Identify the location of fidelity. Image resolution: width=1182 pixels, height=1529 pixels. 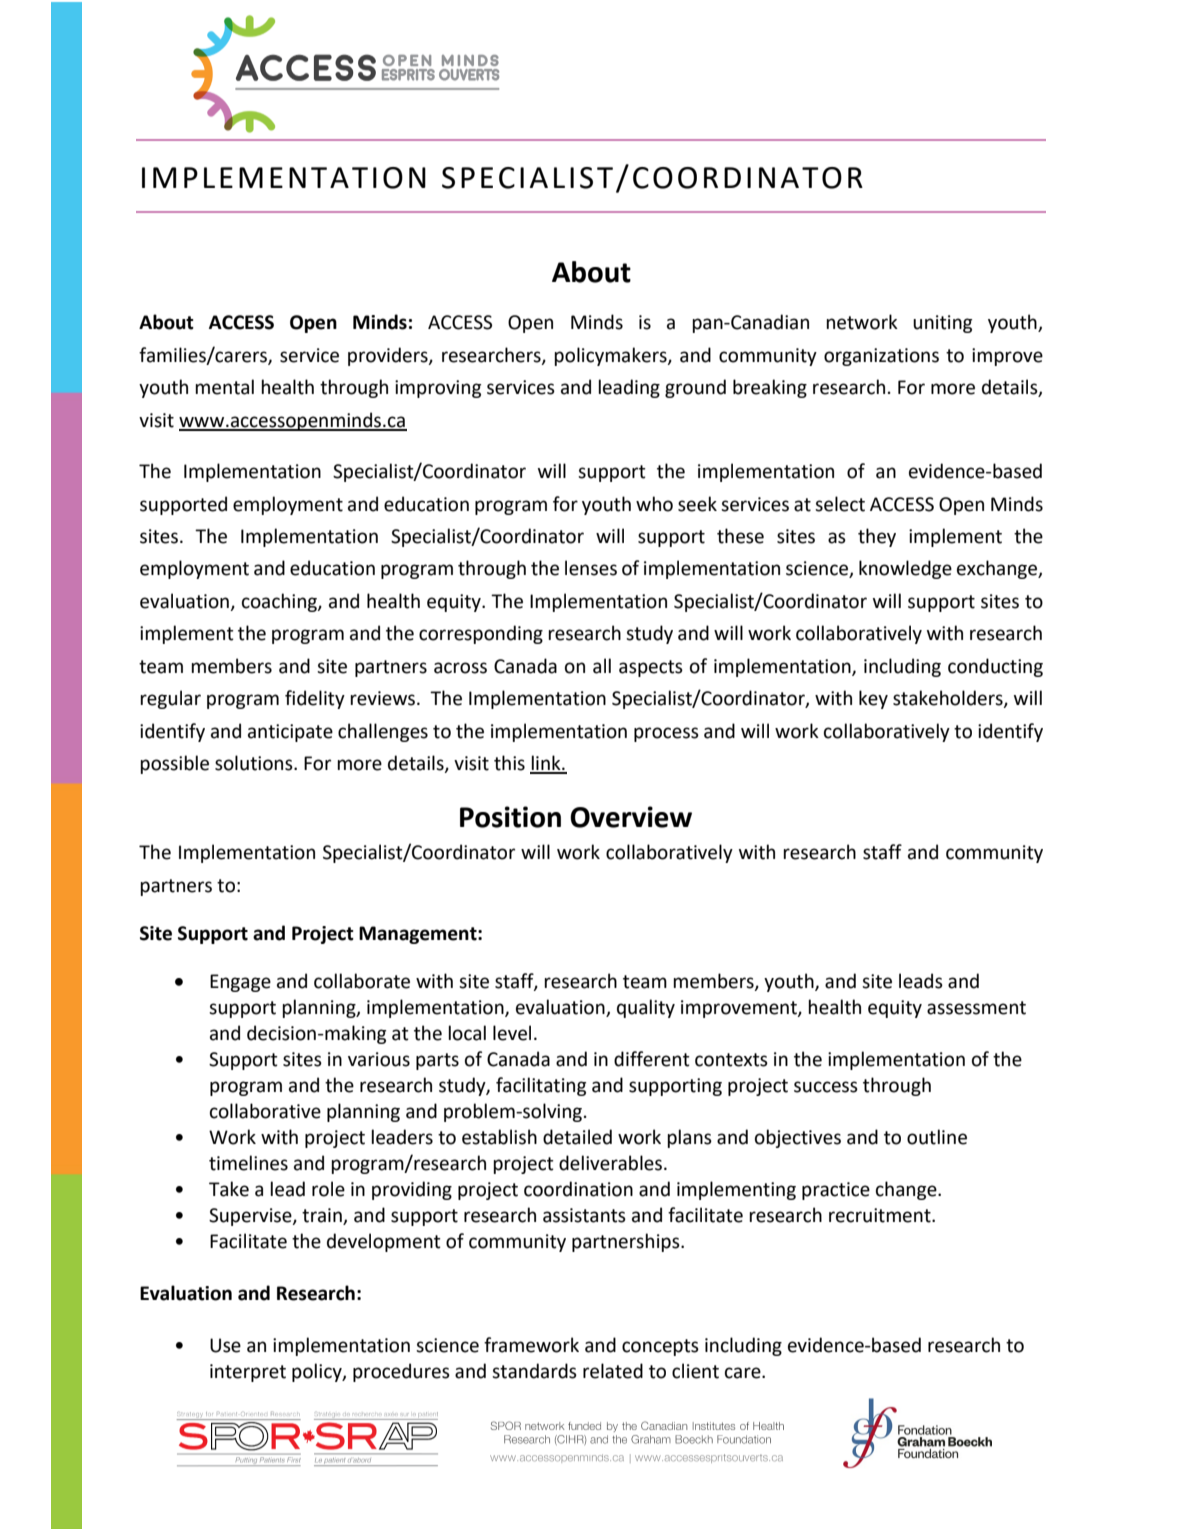
(315, 699).
